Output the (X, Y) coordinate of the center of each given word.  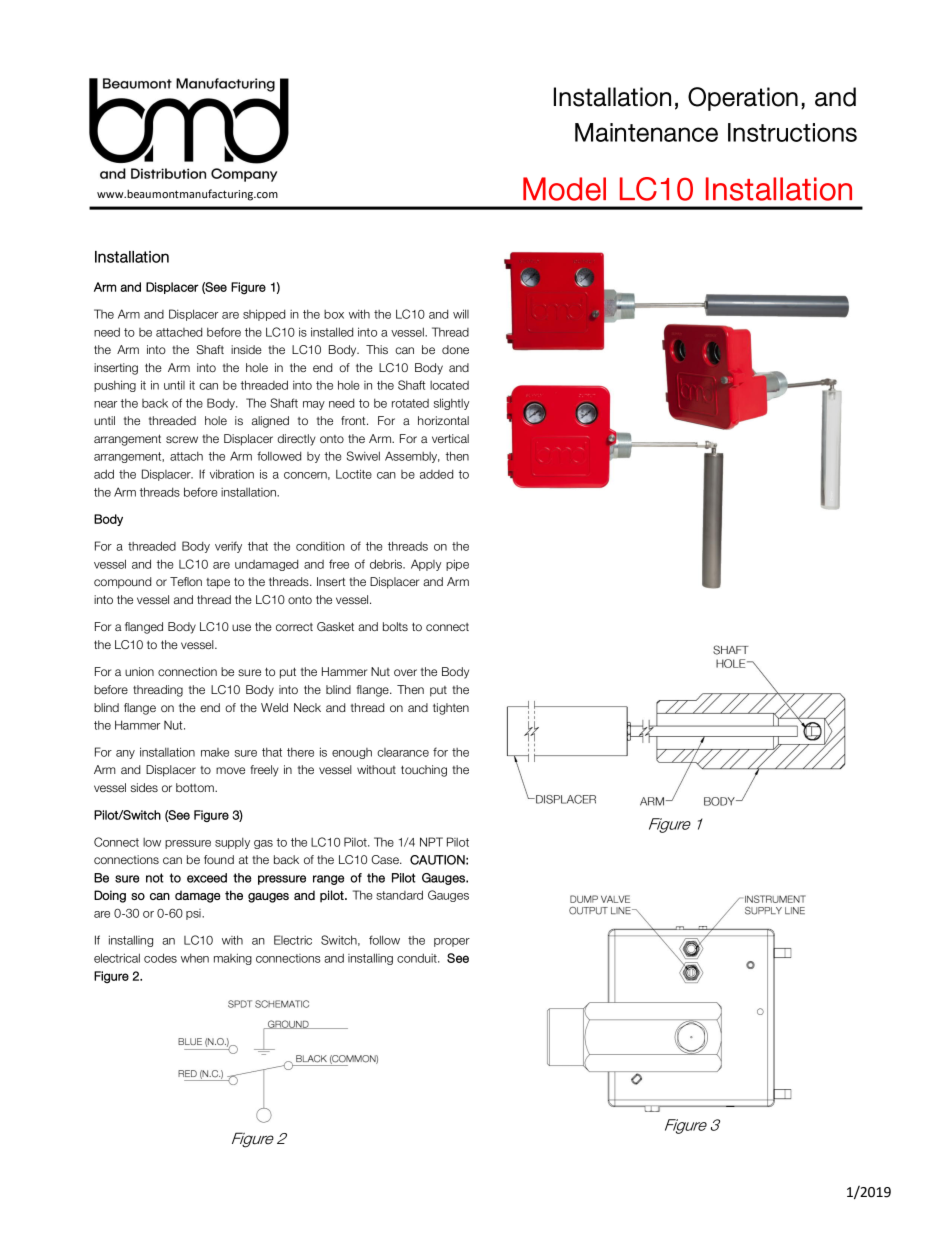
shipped (264, 315)
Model (564, 189)
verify (228, 547)
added (436, 474)
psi (194, 914)
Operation (743, 99)
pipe (457, 565)
